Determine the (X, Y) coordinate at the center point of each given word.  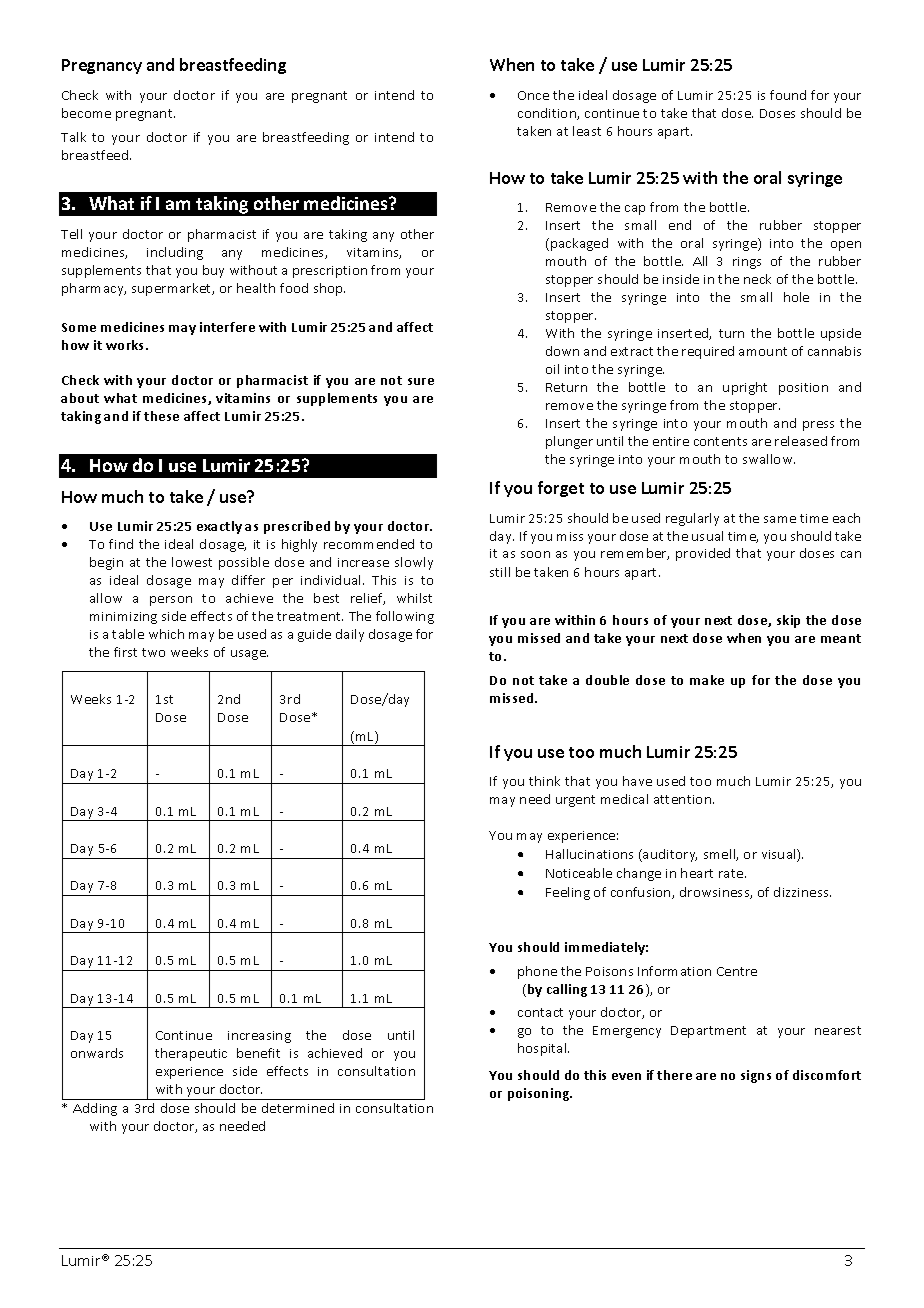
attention (684, 799)
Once (533, 95)
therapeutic (191, 1054)
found (788, 95)
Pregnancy (102, 66)
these (161, 416)
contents (720, 441)
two (153, 652)
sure (421, 381)
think (544, 781)
